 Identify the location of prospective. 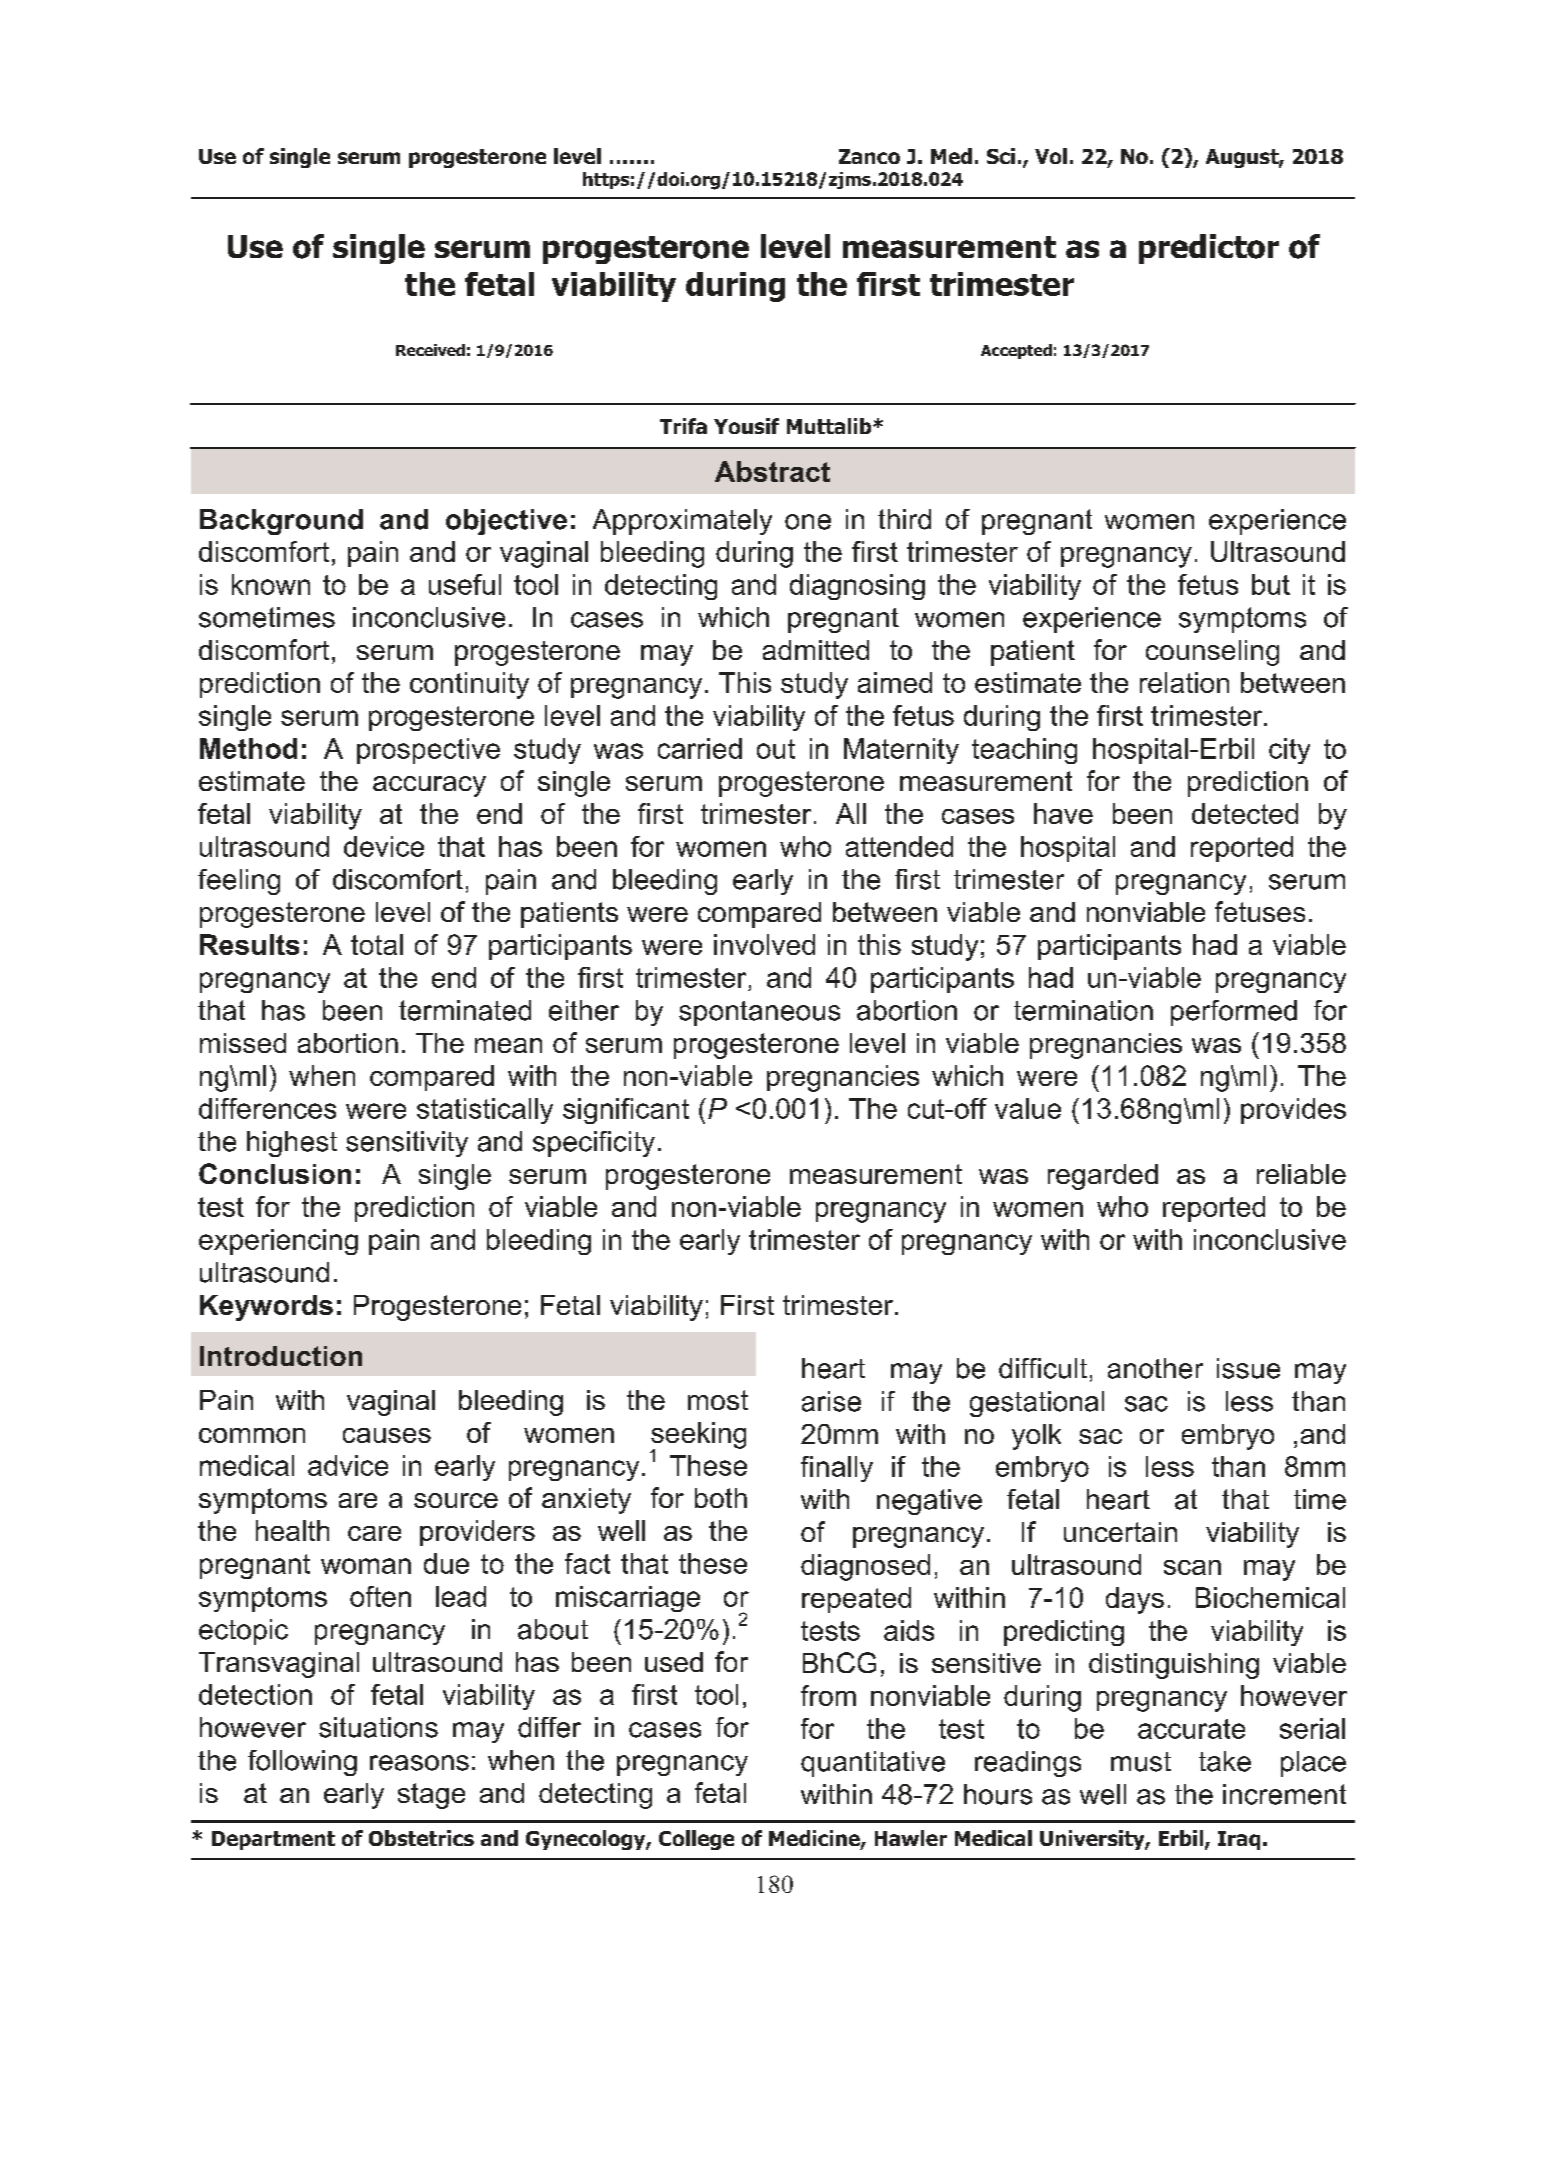
(428, 751).
